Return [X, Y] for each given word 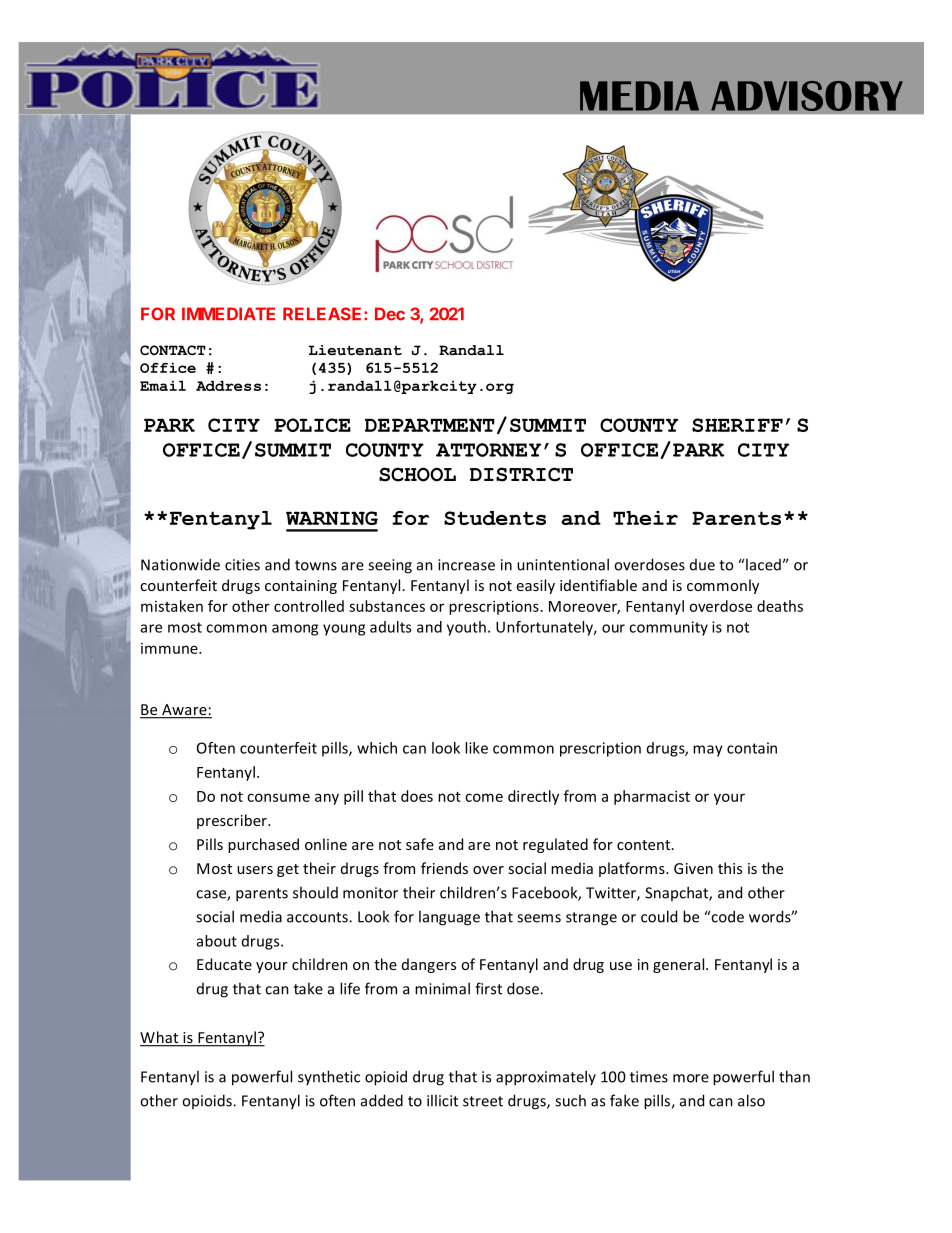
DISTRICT [521, 474]
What [160, 1038]
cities [242, 565]
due [702, 565]
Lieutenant [355, 350]
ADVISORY [807, 96]
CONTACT [173, 350]
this [730, 868]
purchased [263, 845]
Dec [390, 314]
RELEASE [322, 314]
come [484, 797]
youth [466, 628]
